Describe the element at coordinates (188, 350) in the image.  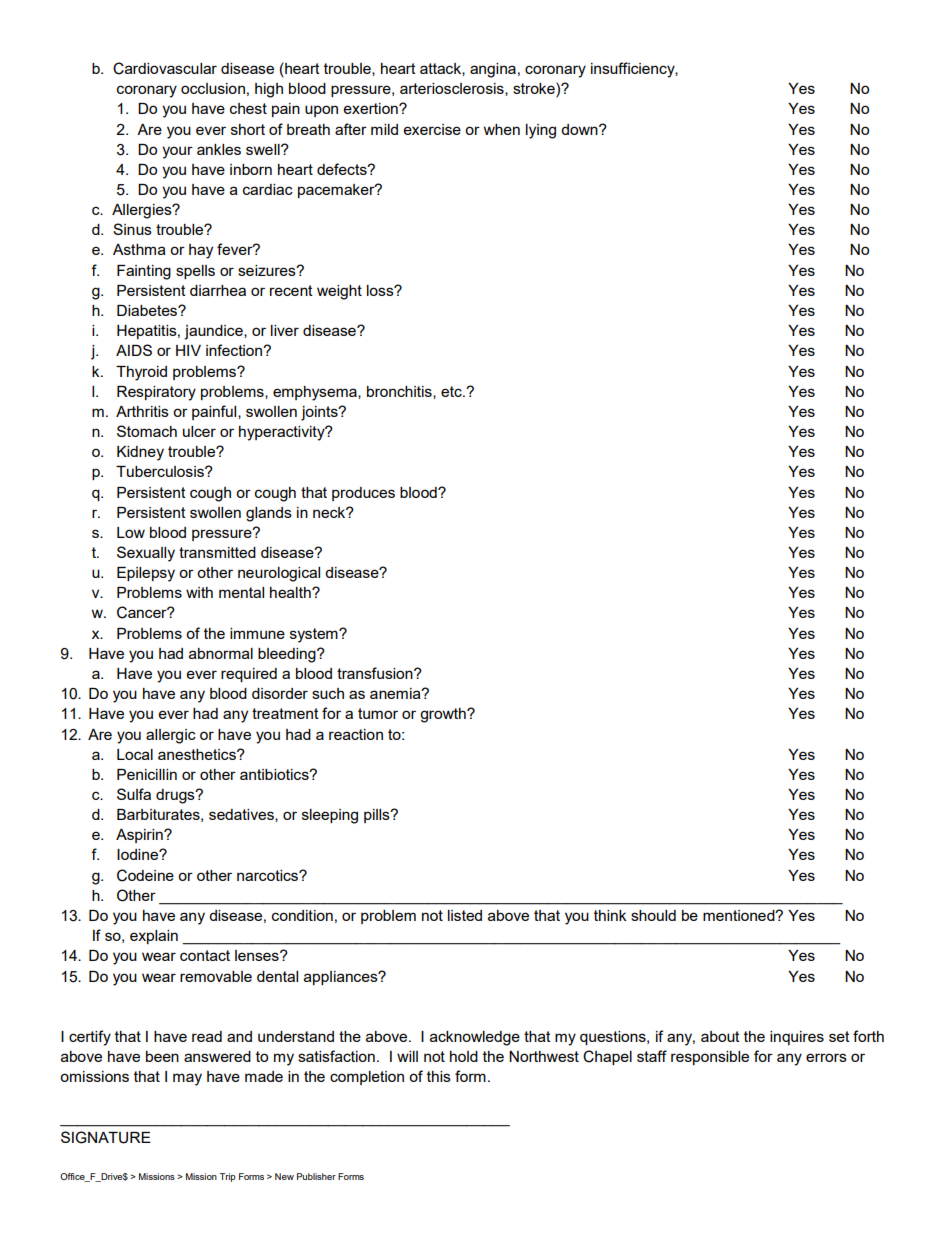
I see `HIV` at that location.
